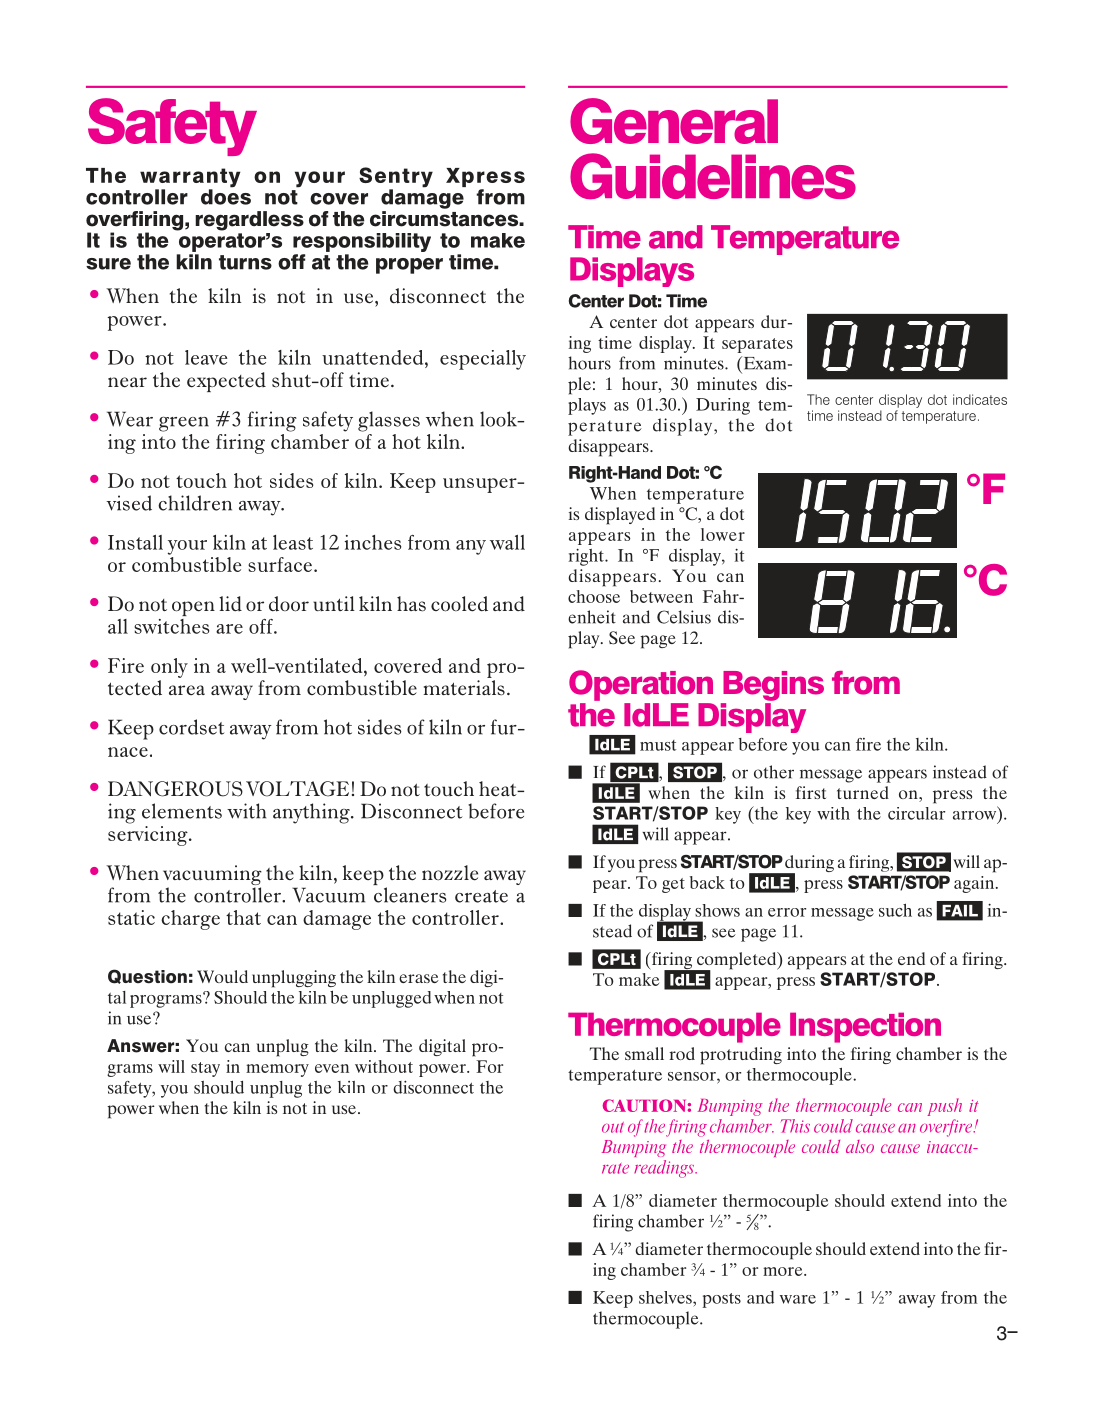 The image size is (1093, 1415). What do you see at coordinates (481, 896) in the image?
I see `create` at bounding box center [481, 896].
